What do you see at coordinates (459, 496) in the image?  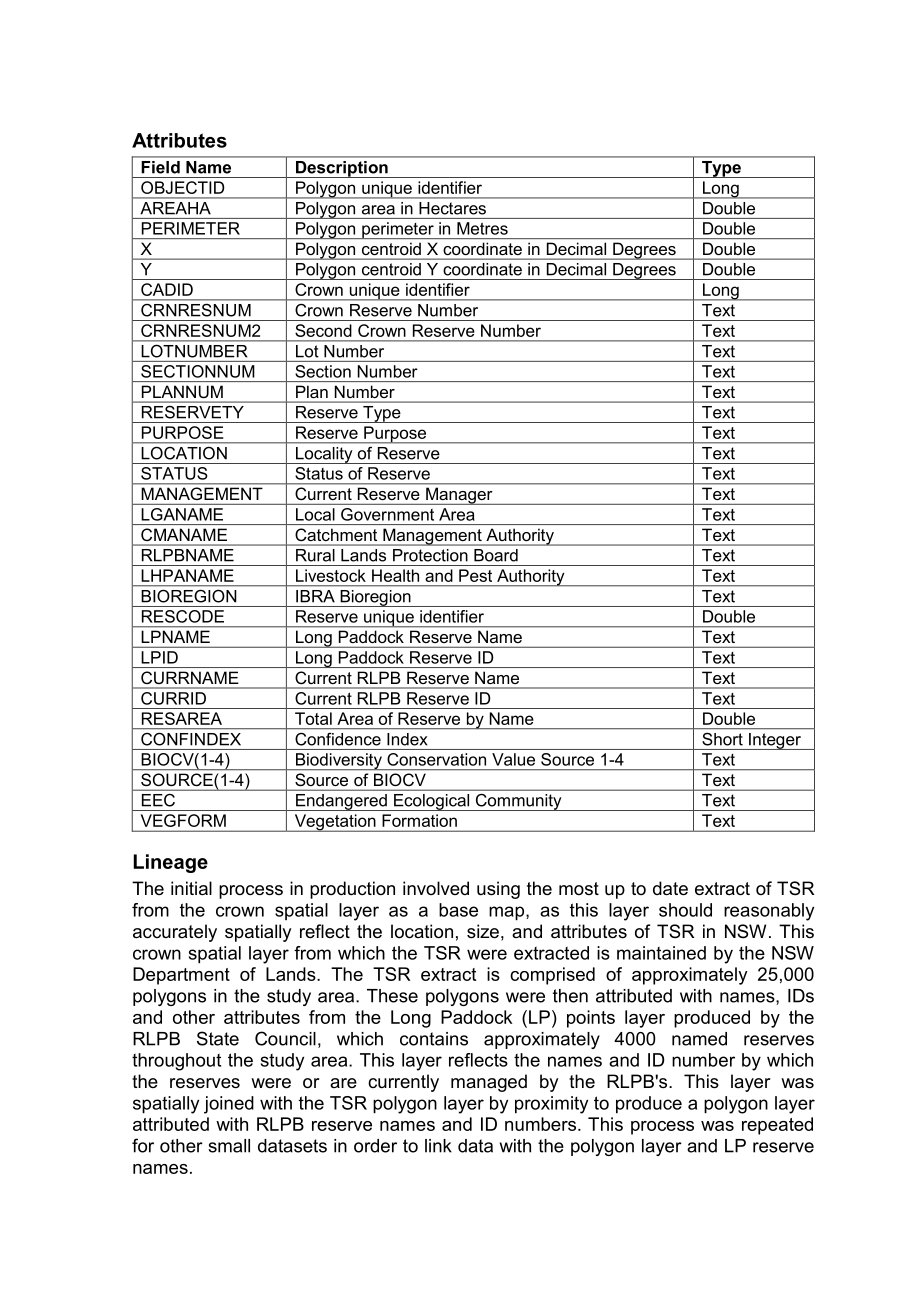 I see `Manager` at bounding box center [459, 496].
